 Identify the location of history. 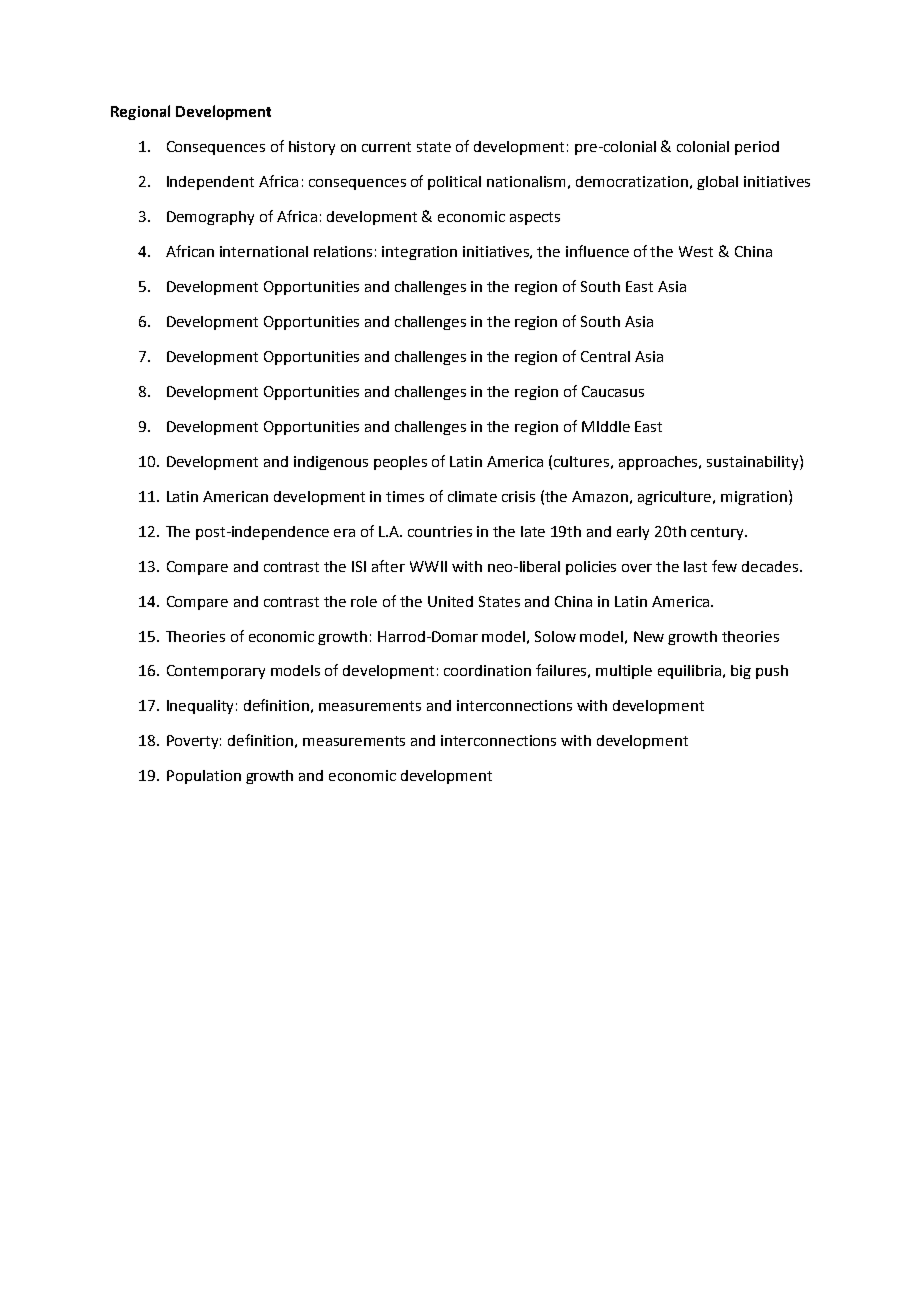
(312, 148).
